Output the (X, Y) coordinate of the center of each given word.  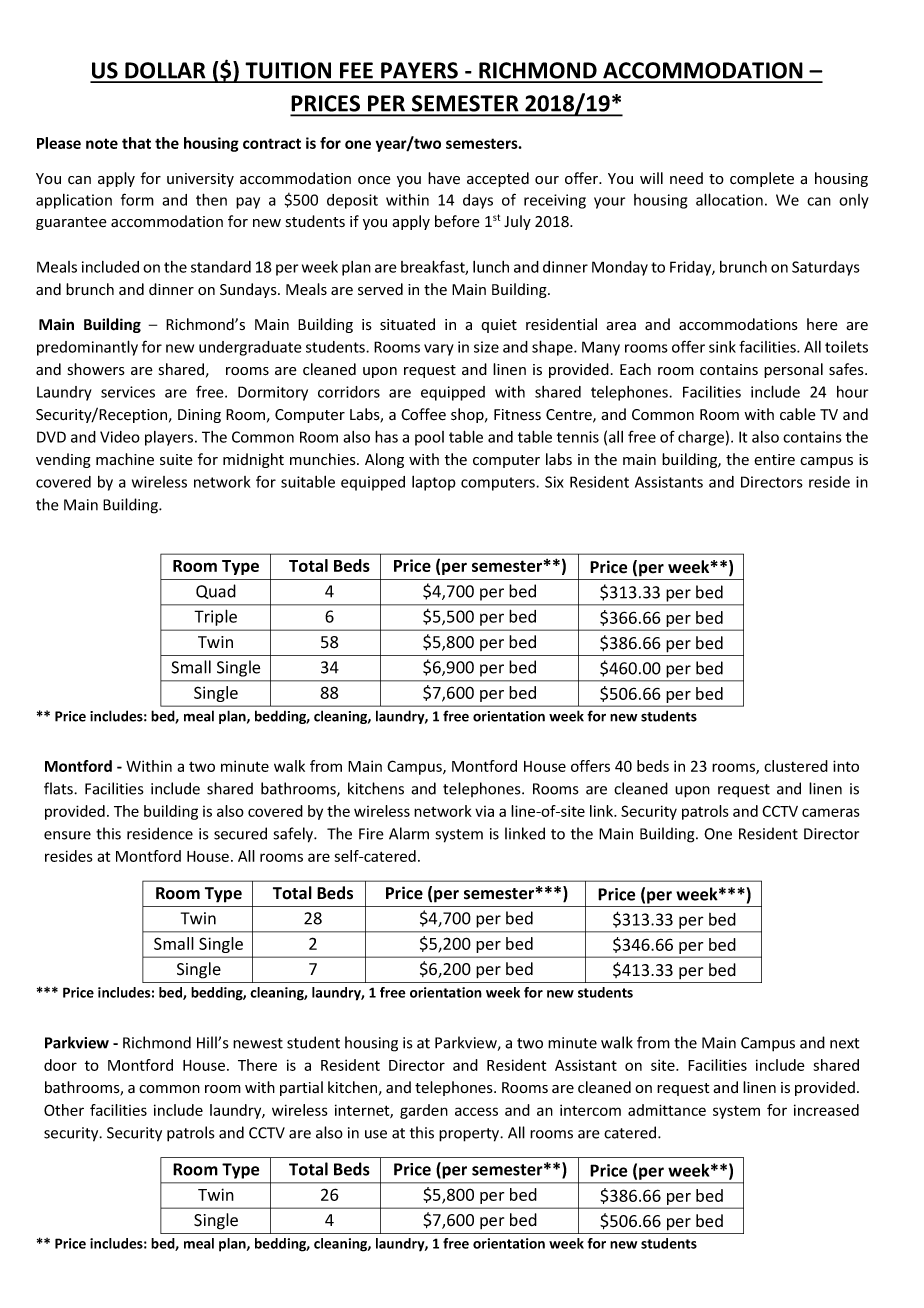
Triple (215, 617)
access (476, 1111)
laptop (434, 483)
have (444, 178)
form (137, 199)
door (60, 1065)
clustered (796, 766)
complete (762, 179)
